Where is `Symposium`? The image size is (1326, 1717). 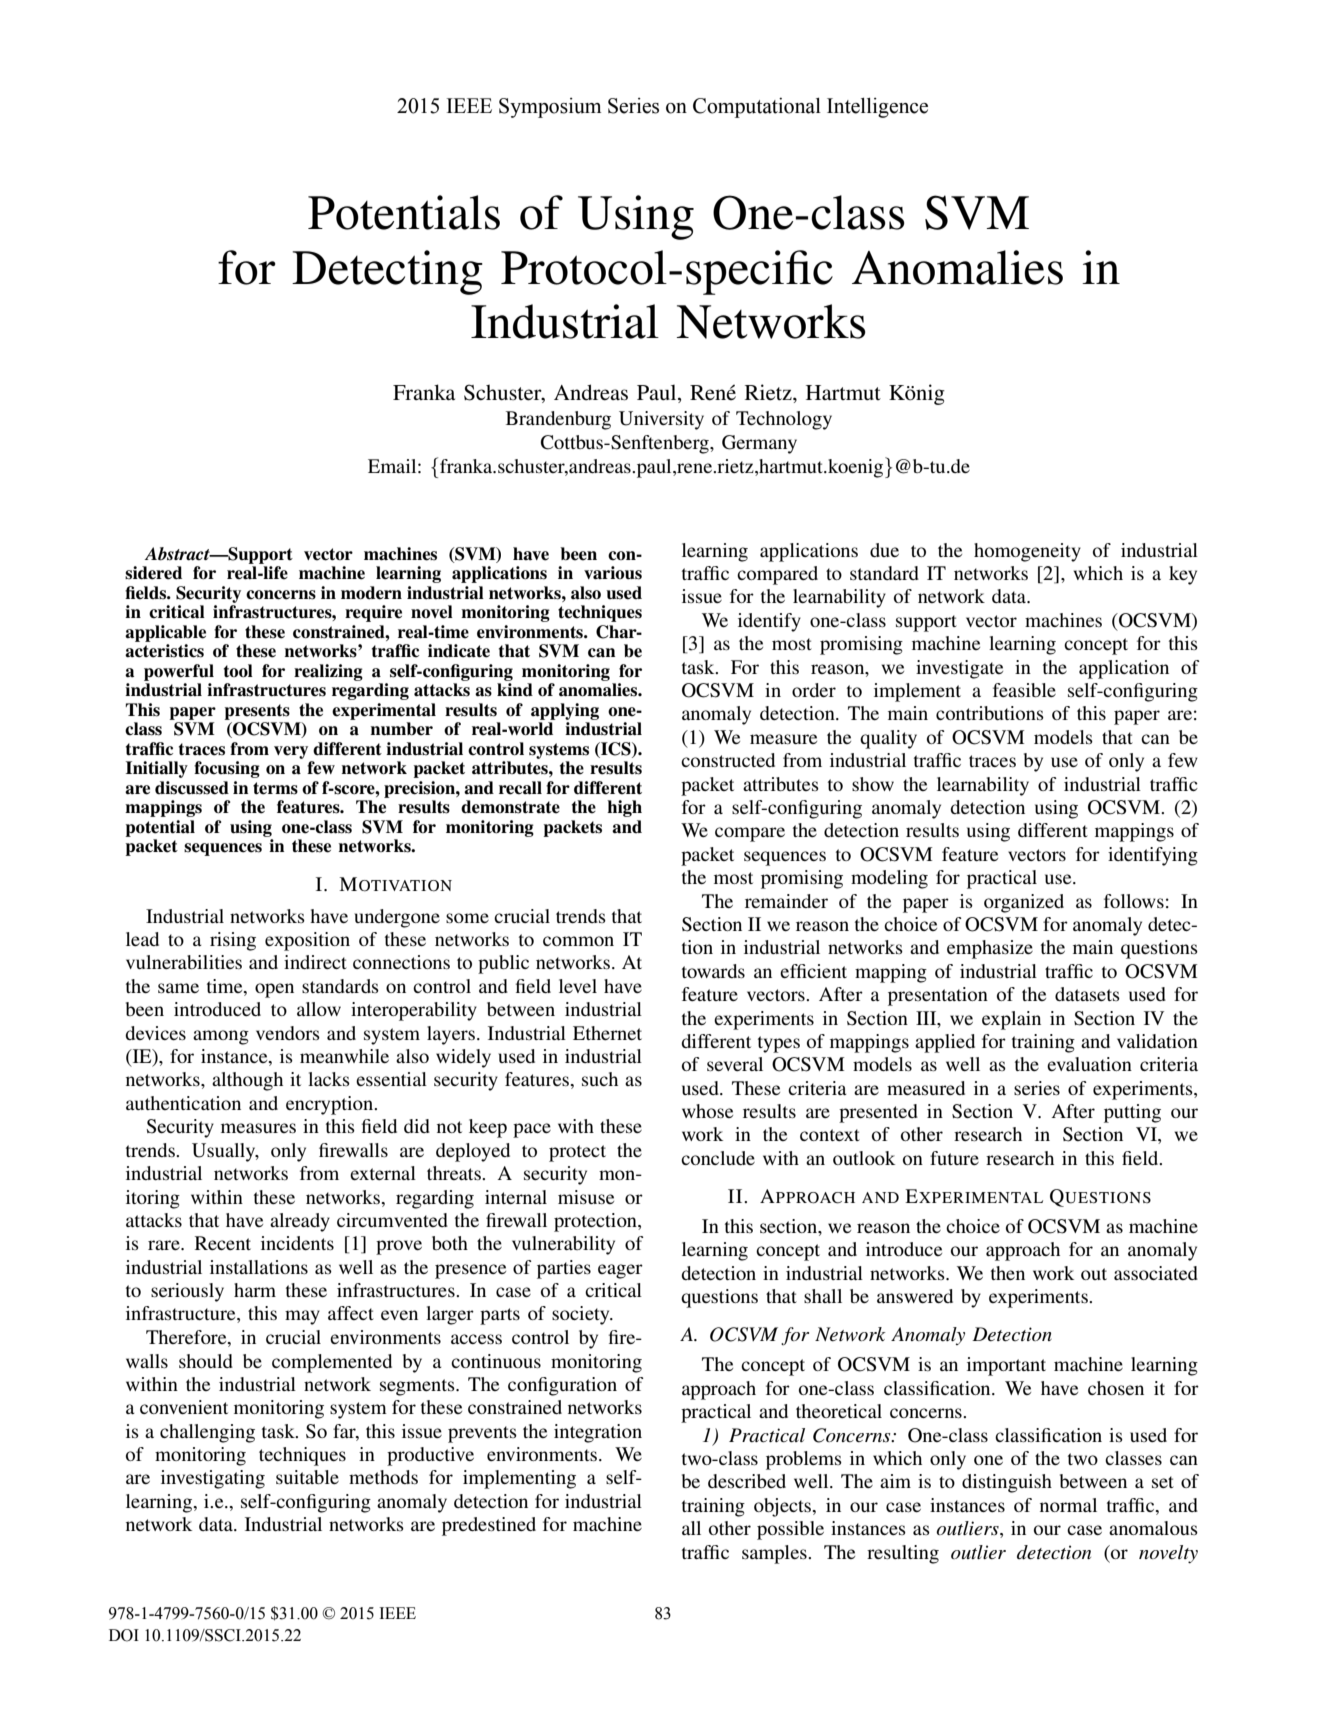 Symposium is located at coordinates (550, 108).
